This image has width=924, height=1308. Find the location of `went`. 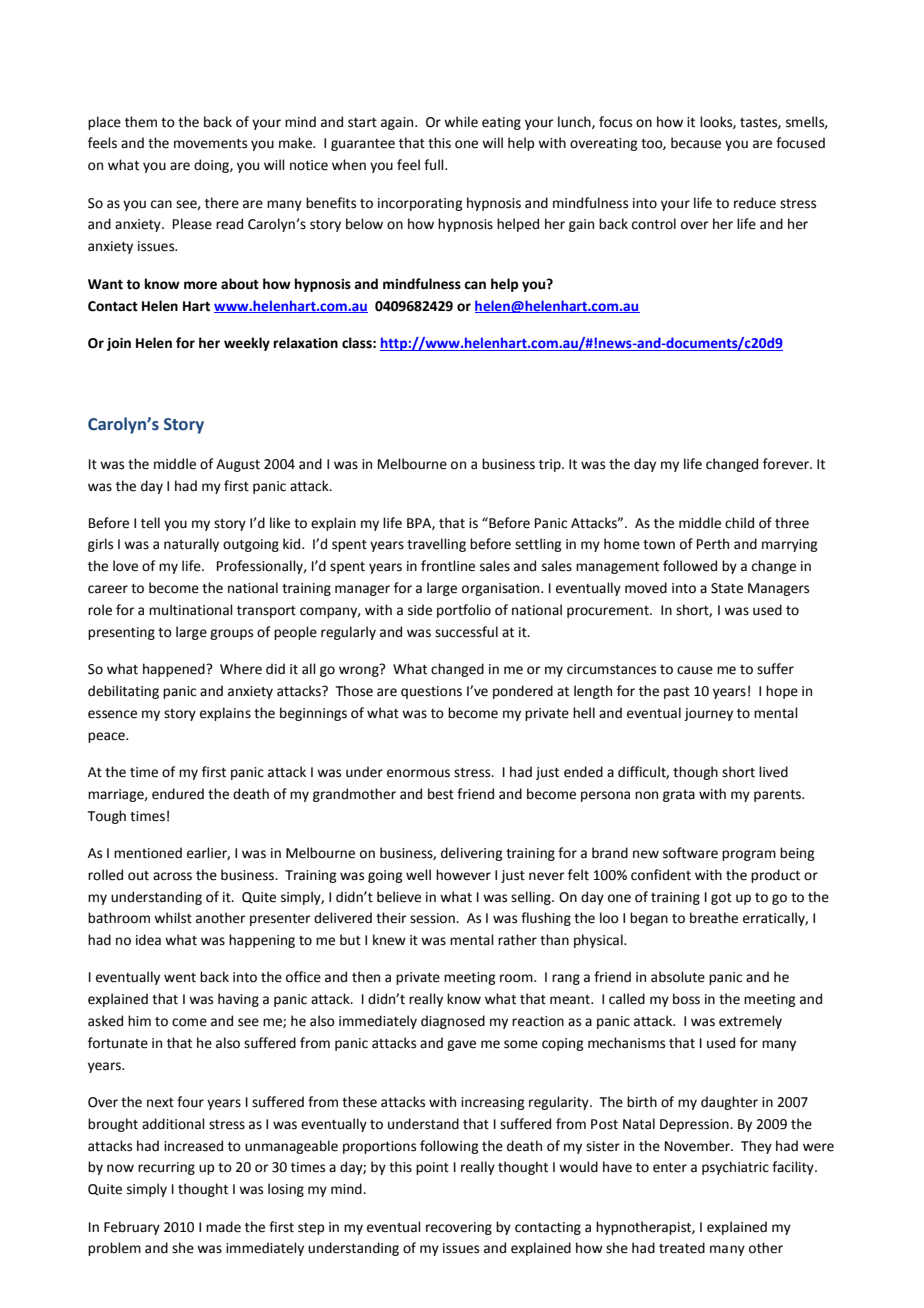

went is located at coordinates (180, 978).
